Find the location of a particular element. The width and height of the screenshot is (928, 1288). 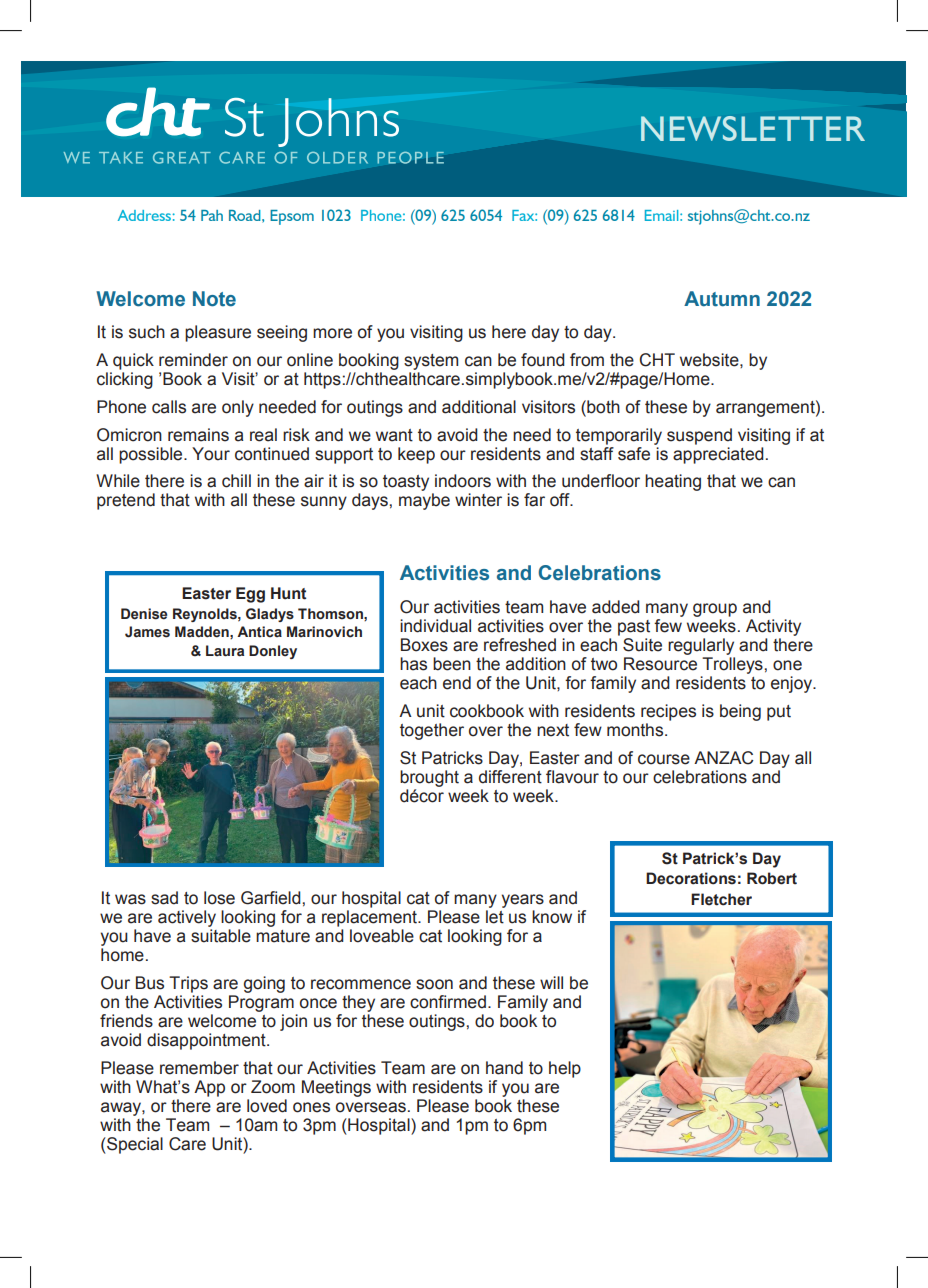

hand is located at coordinates (504, 1068).
